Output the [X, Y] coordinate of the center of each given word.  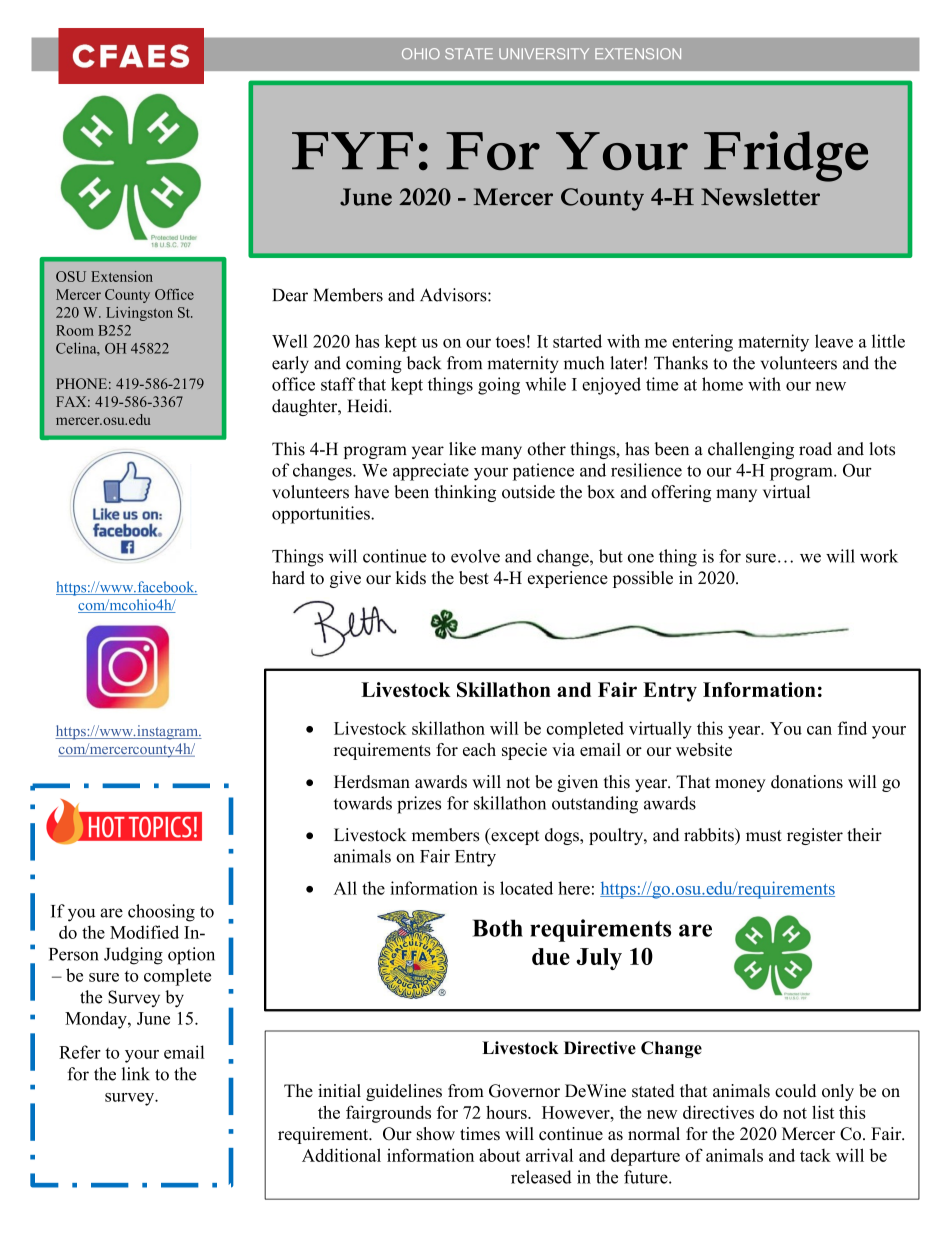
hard [288, 578]
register [815, 836]
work [879, 556]
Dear [290, 295]
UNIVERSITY [544, 54]
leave [834, 341]
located [526, 888]
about [499, 1155]
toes [510, 342]
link [136, 1073]
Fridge [786, 156]
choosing [161, 913]
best [474, 578]
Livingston [139, 314]
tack [815, 1155]
